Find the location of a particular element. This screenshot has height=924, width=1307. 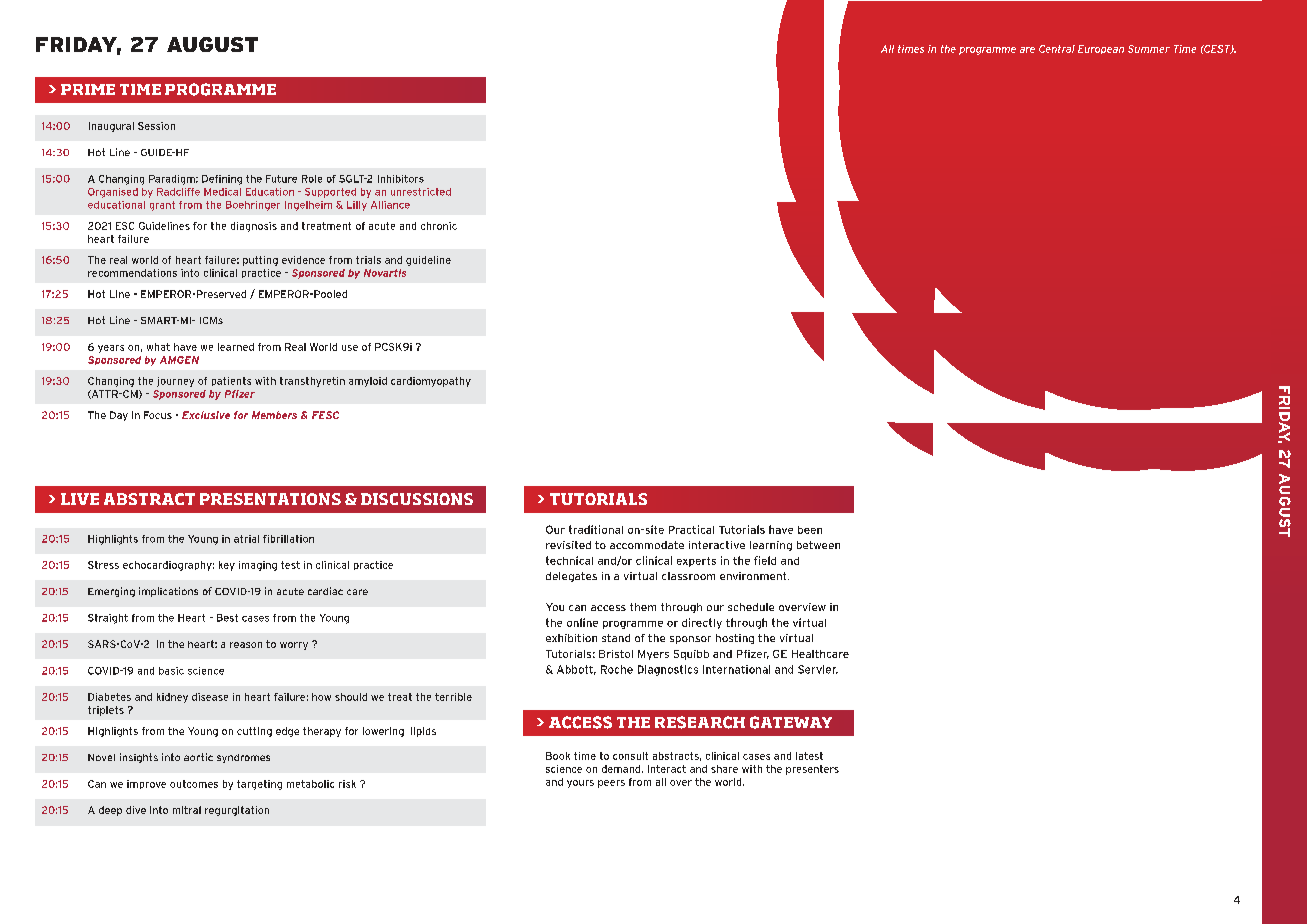

cardiomyopathy is located at coordinates (431, 382).
